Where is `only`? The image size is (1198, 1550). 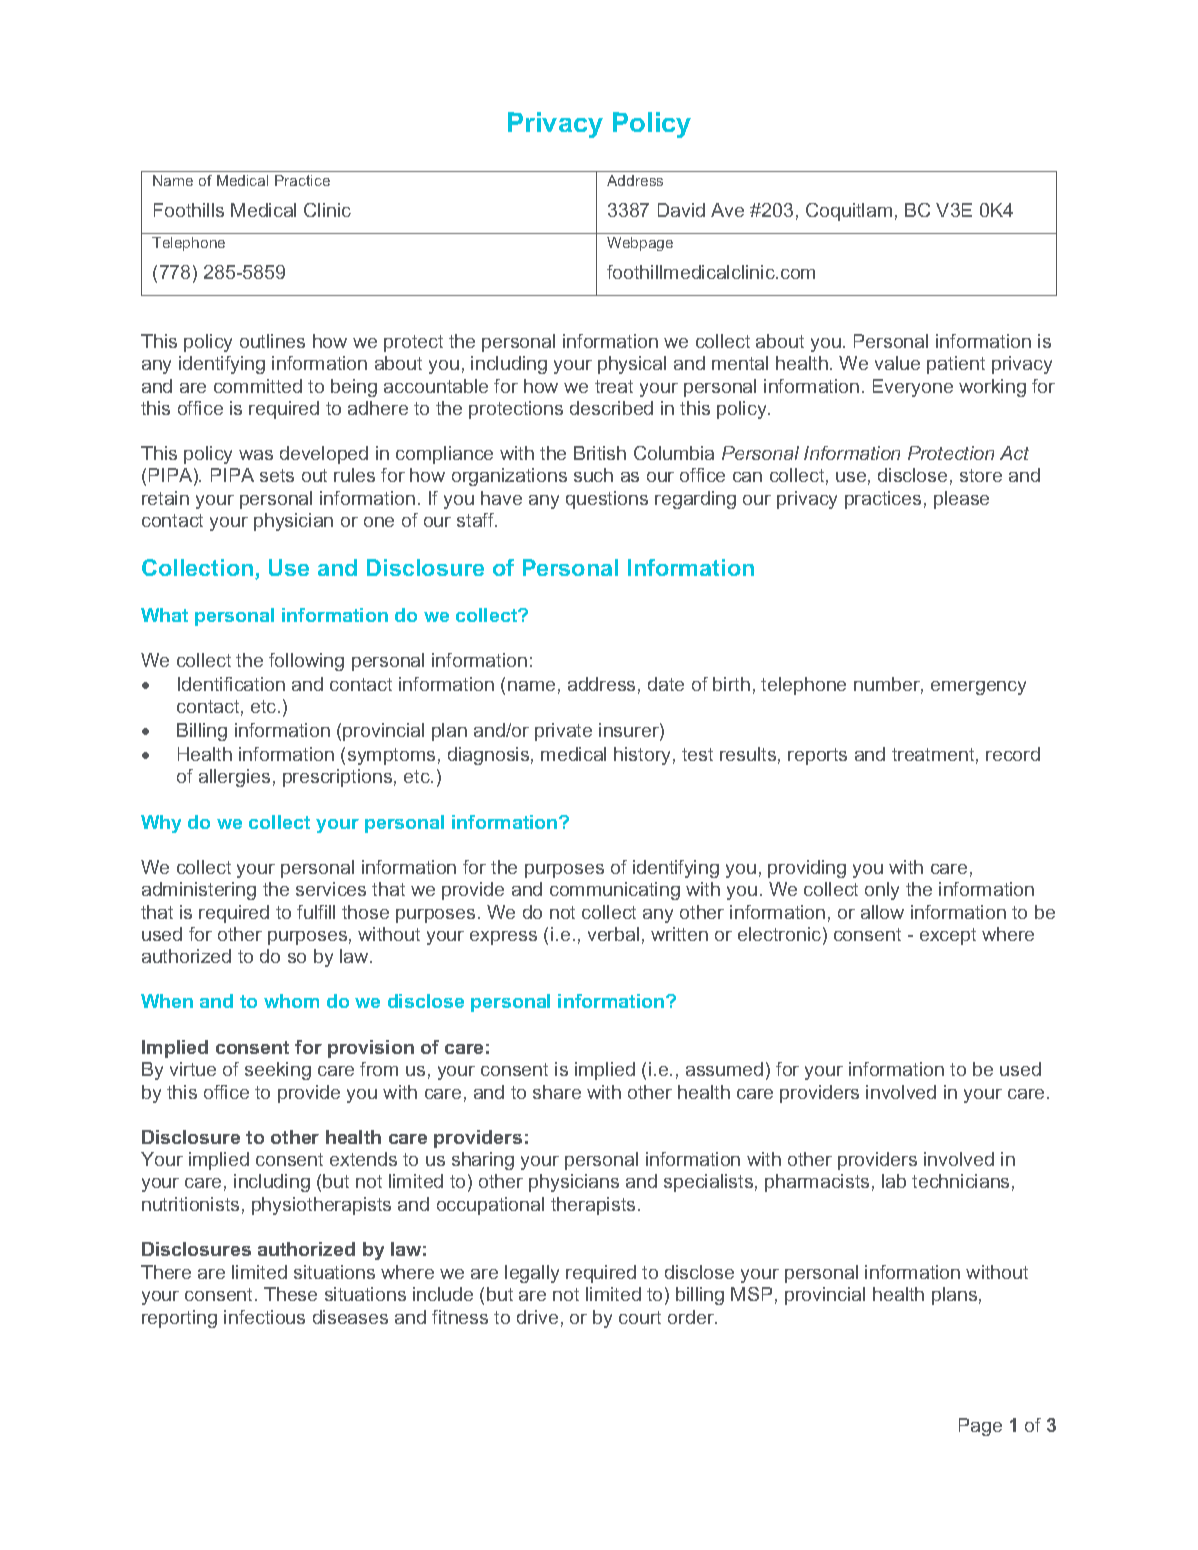
only is located at coordinates (882, 891).
